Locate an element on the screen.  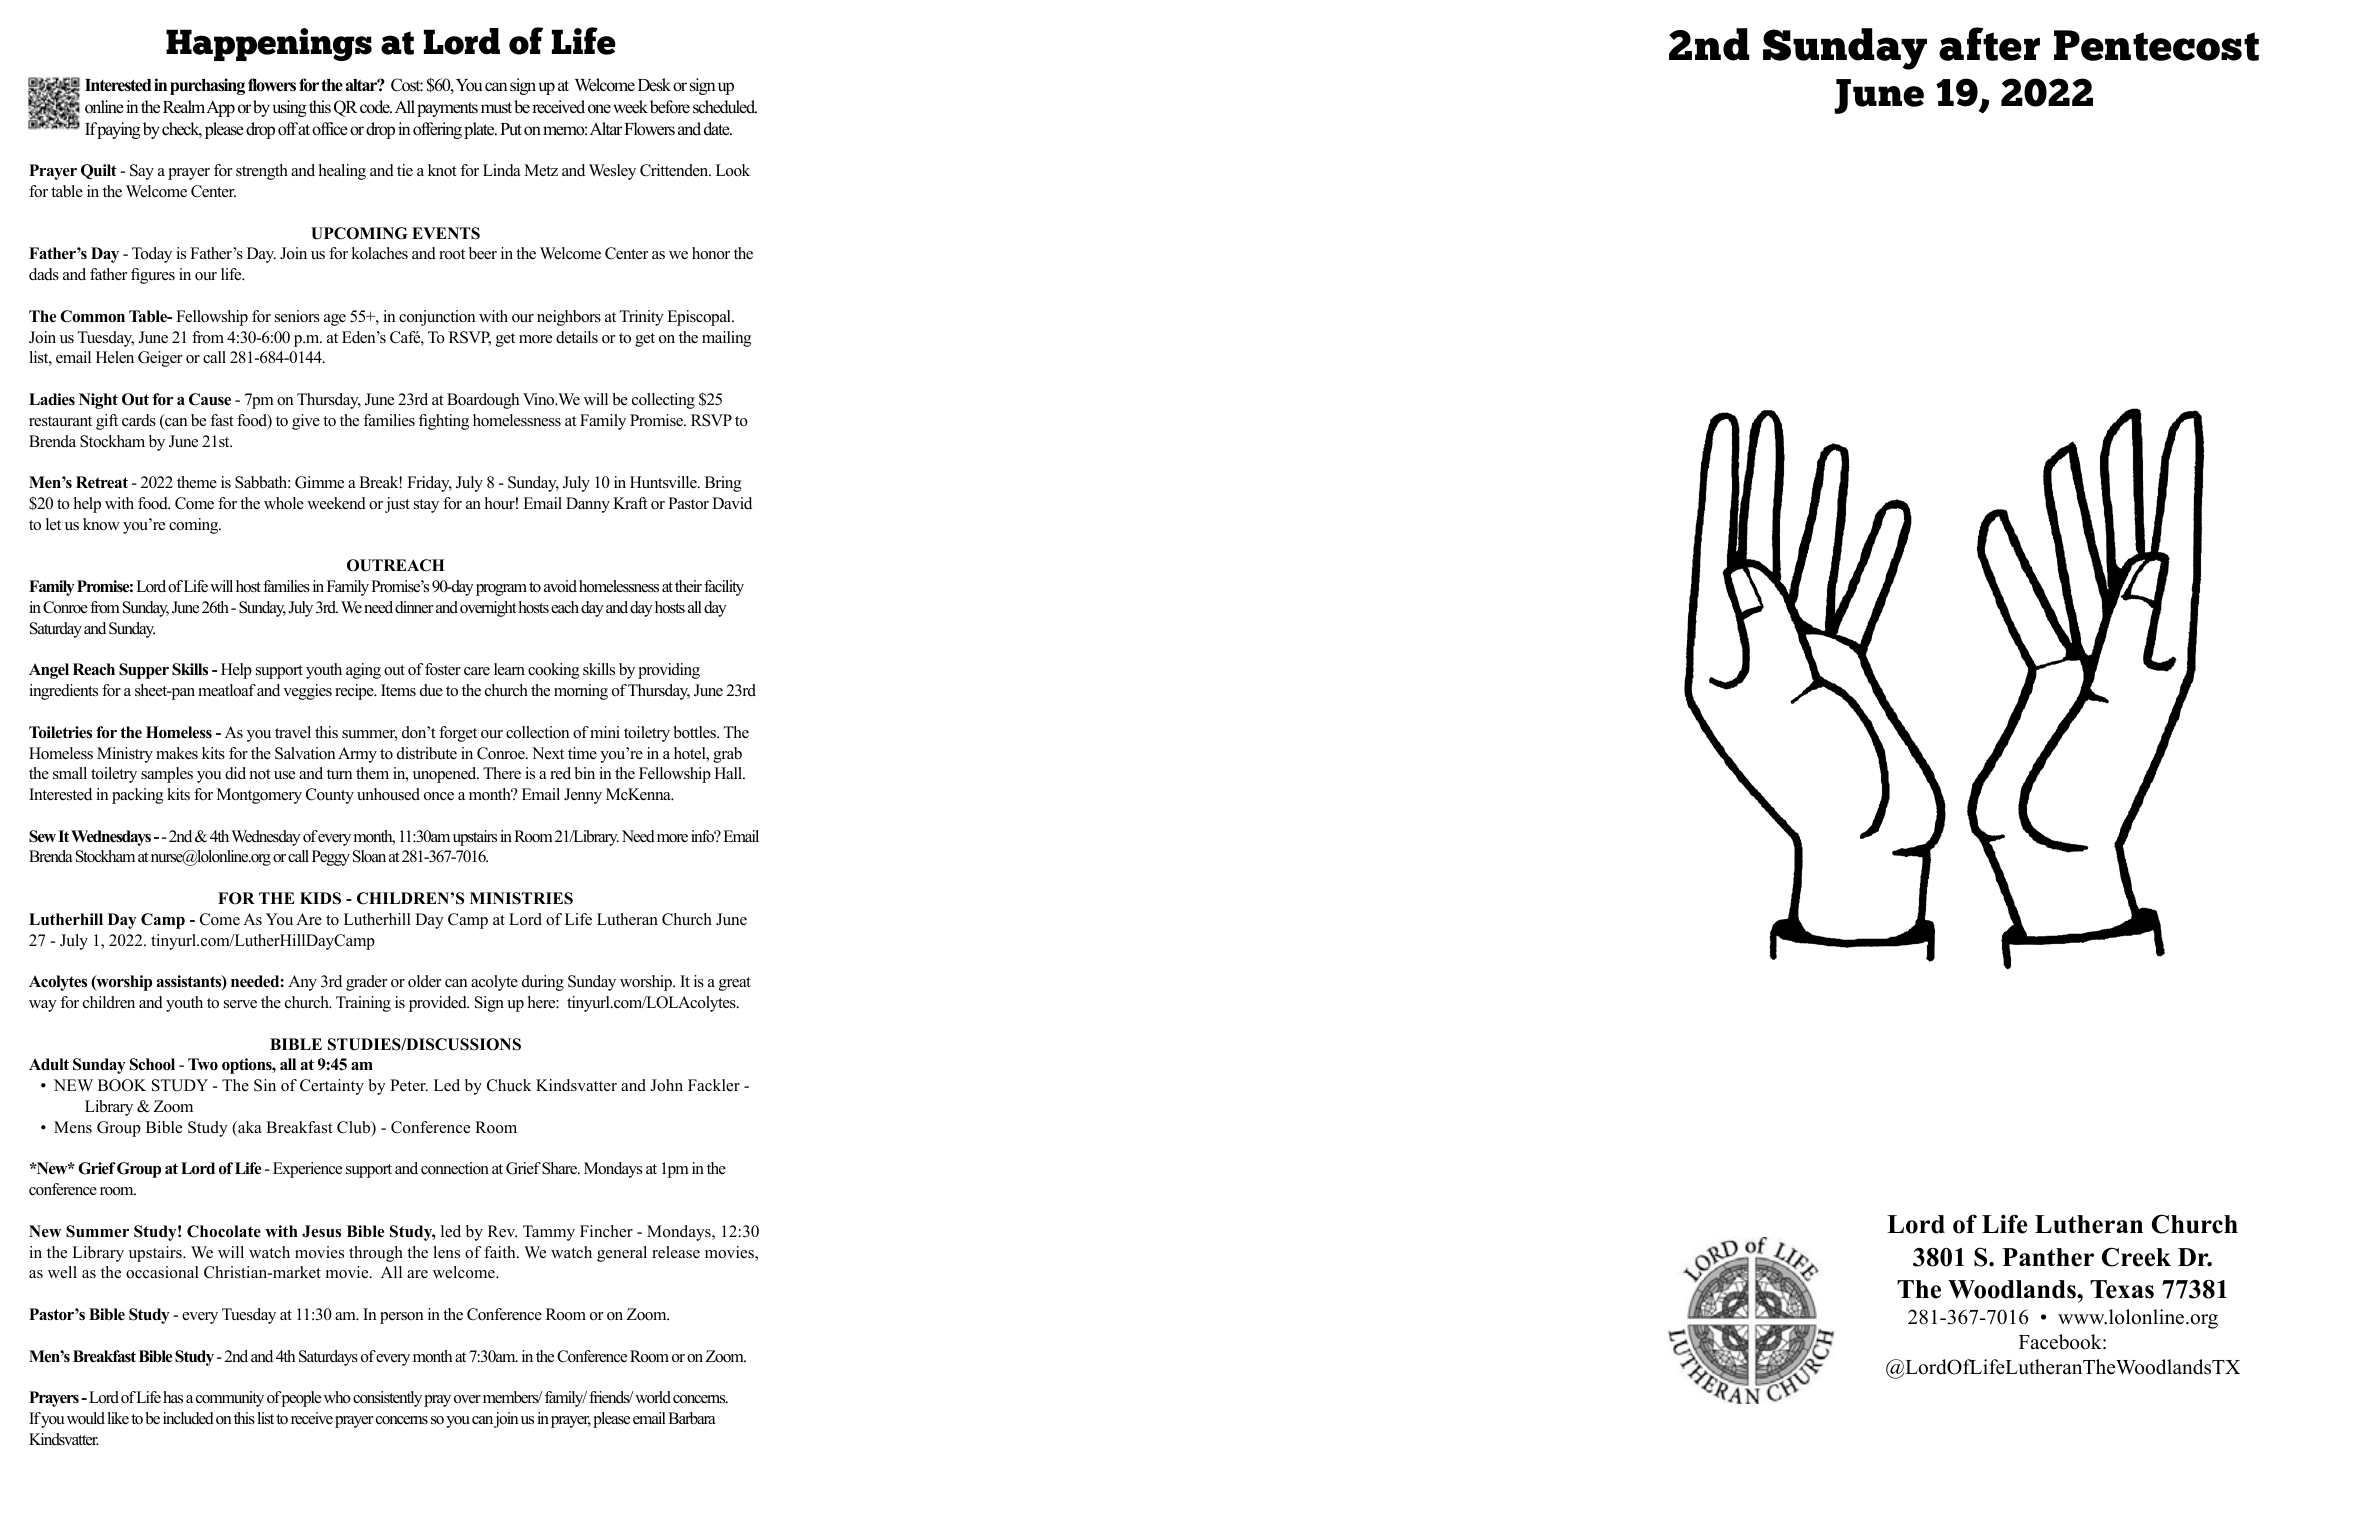
scheduled is located at coordinates (725, 107).
